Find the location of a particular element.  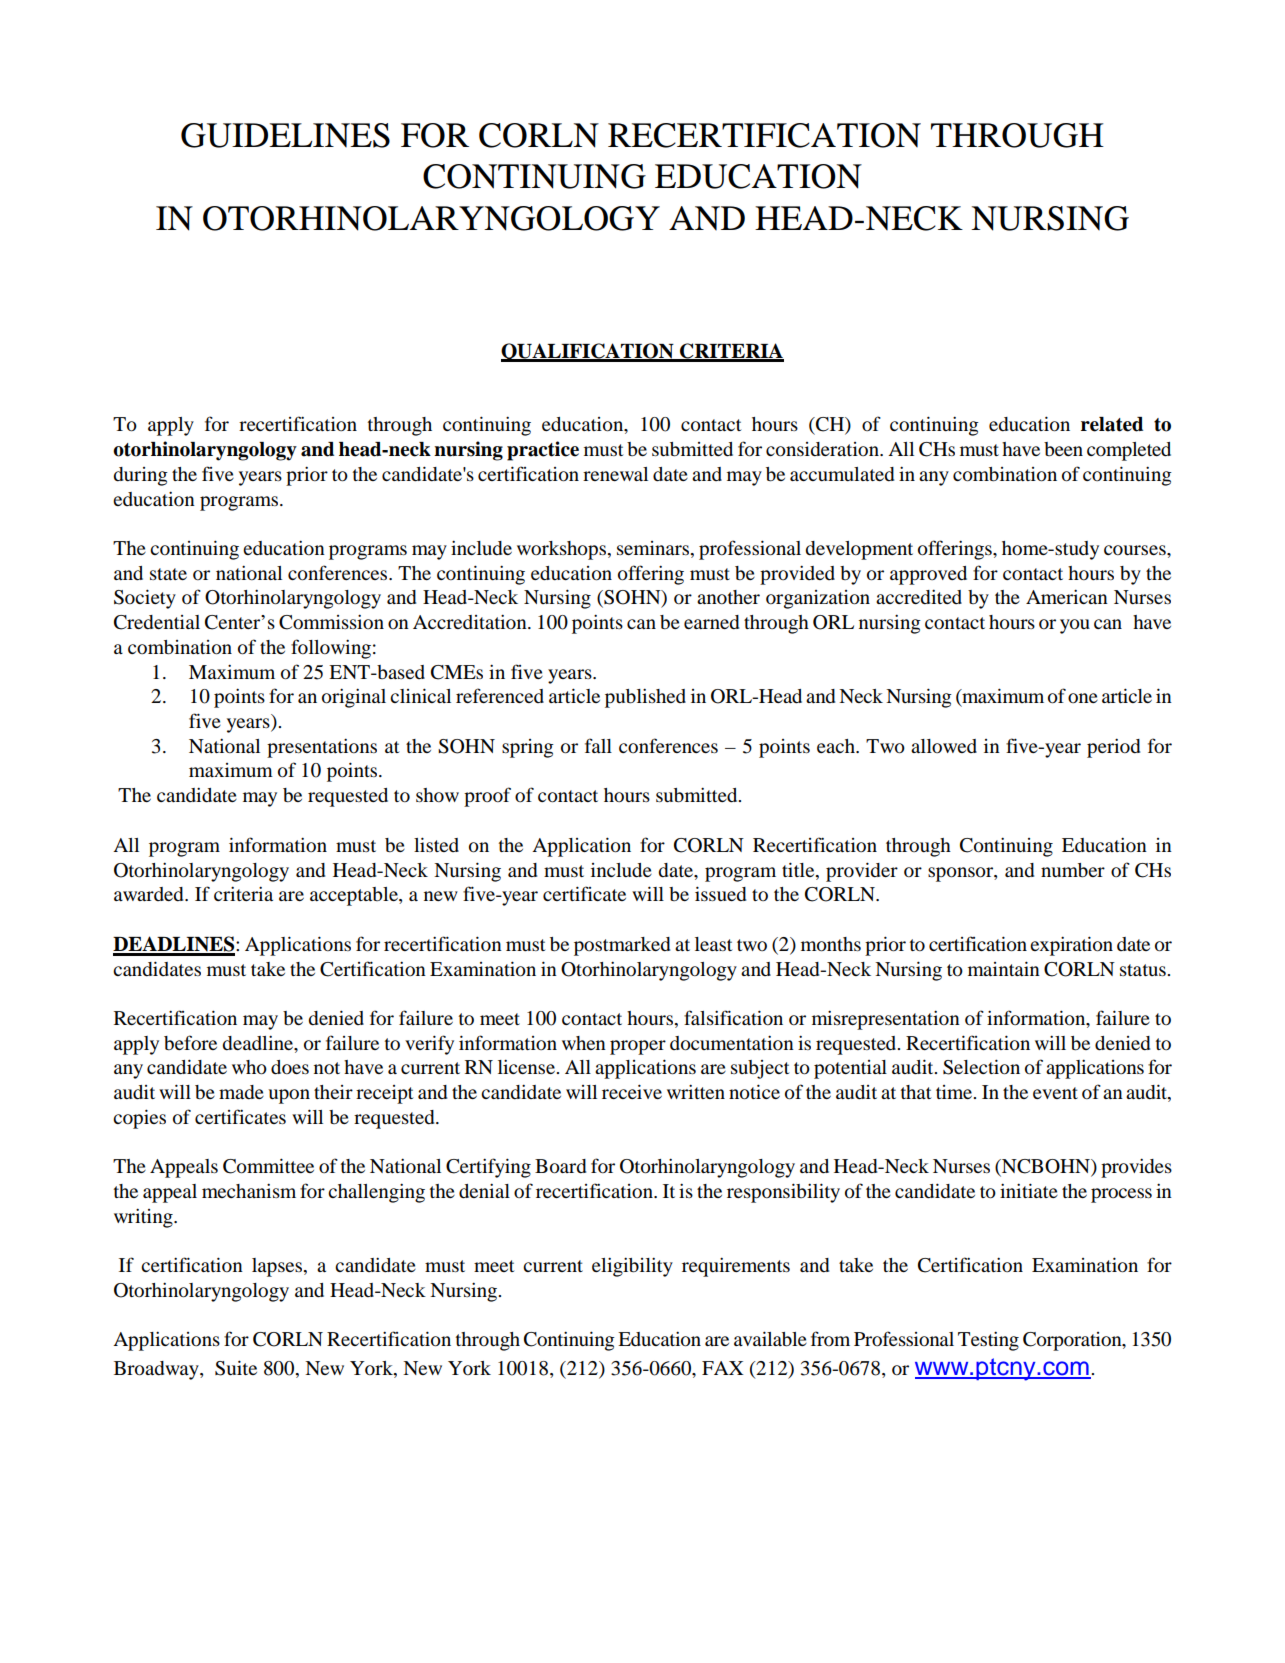

related is located at coordinates (1112, 424).
